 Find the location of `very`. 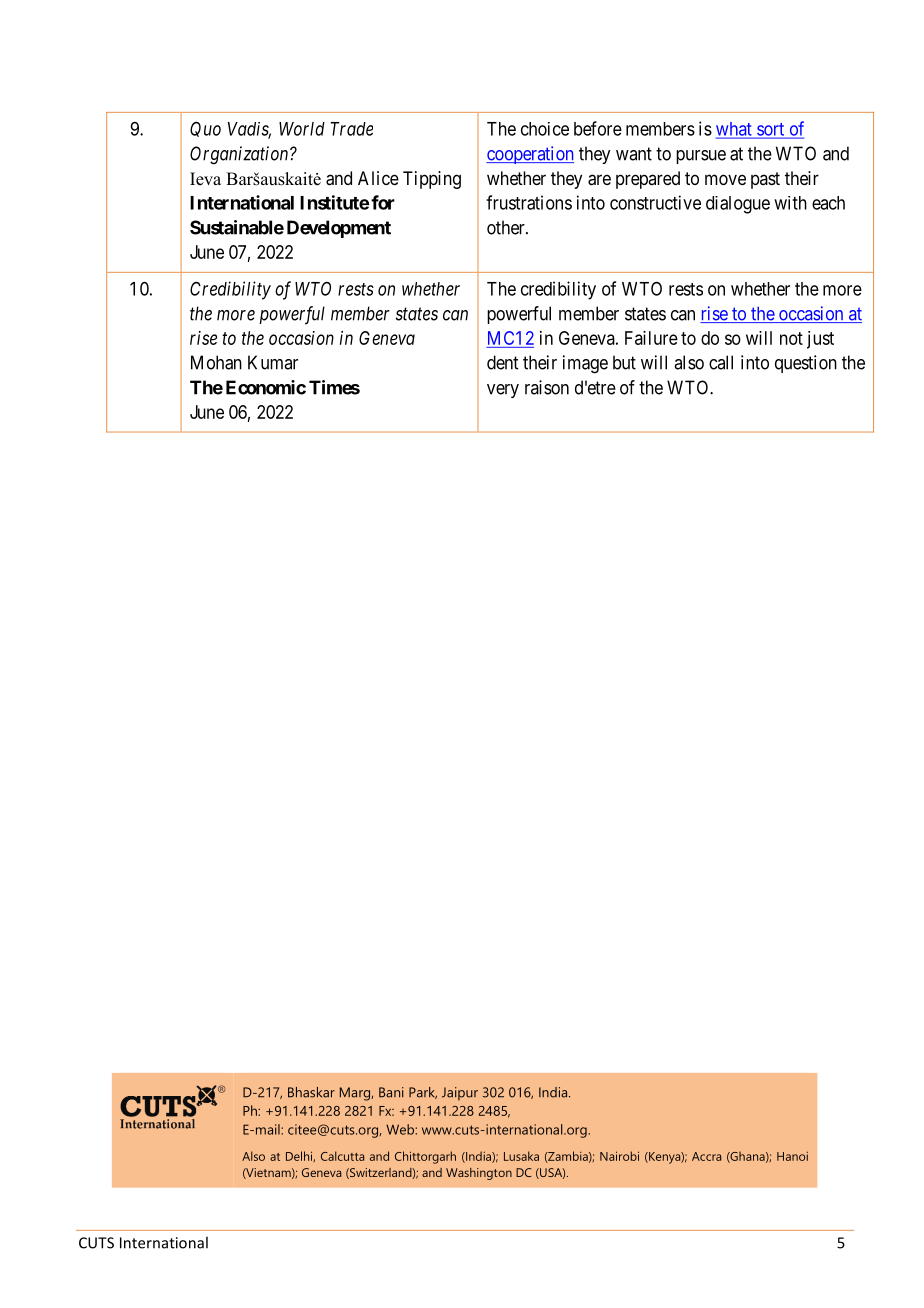

very is located at coordinates (503, 391).
